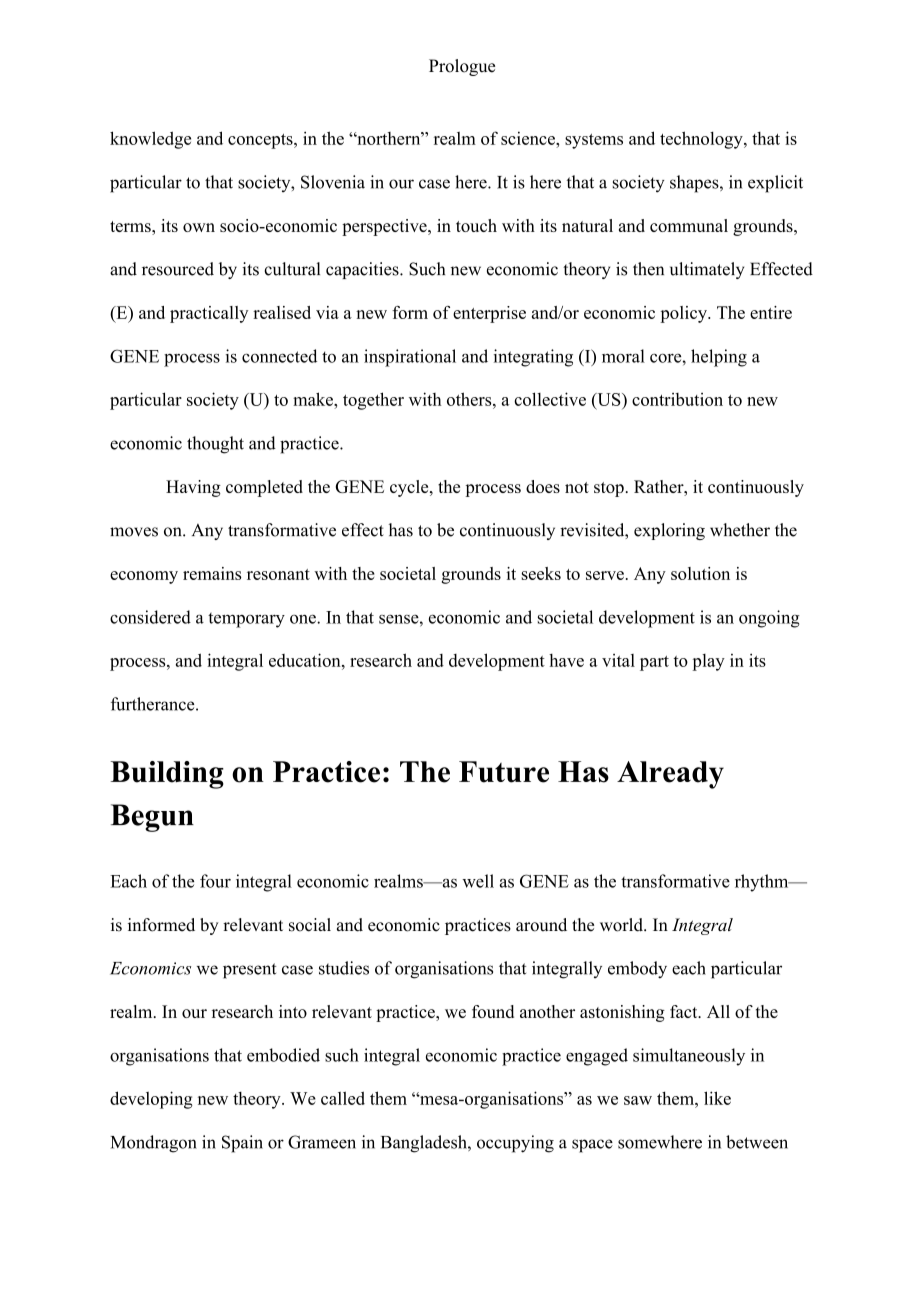  What do you see at coordinates (515, 1144) in the screenshot?
I see `occupying` at bounding box center [515, 1144].
